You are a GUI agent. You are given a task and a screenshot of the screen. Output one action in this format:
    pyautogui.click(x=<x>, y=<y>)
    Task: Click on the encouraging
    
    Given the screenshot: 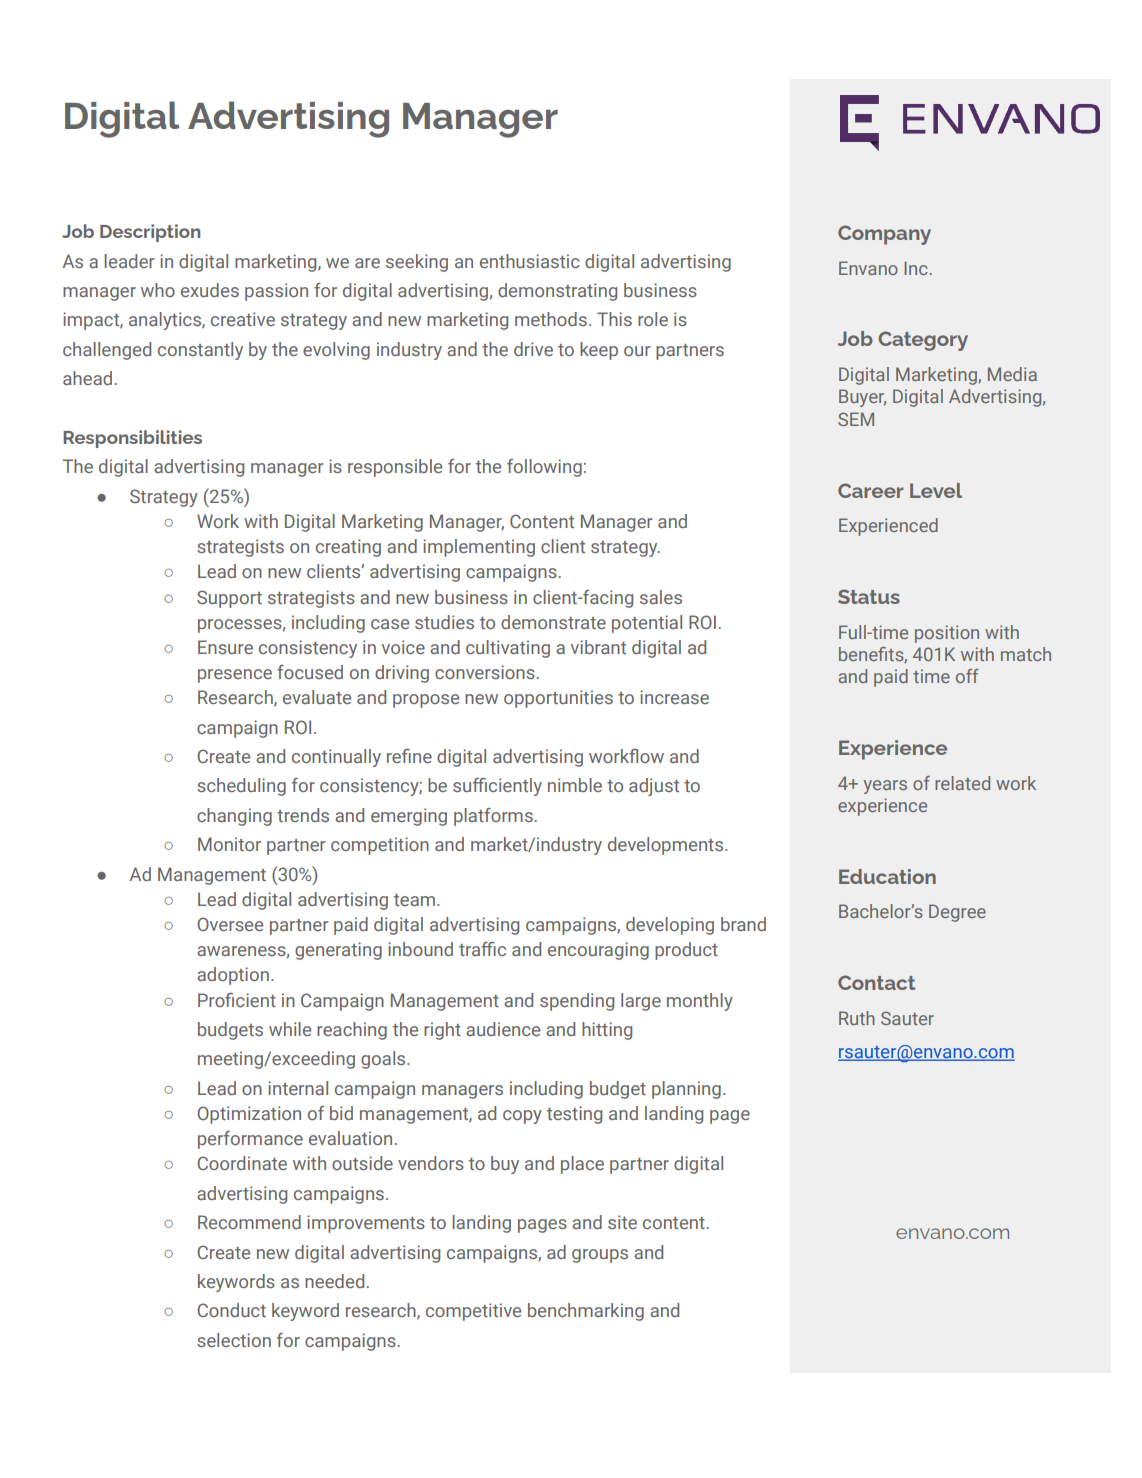 What is the action you would take?
    pyautogui.click(x=598, y=951)
